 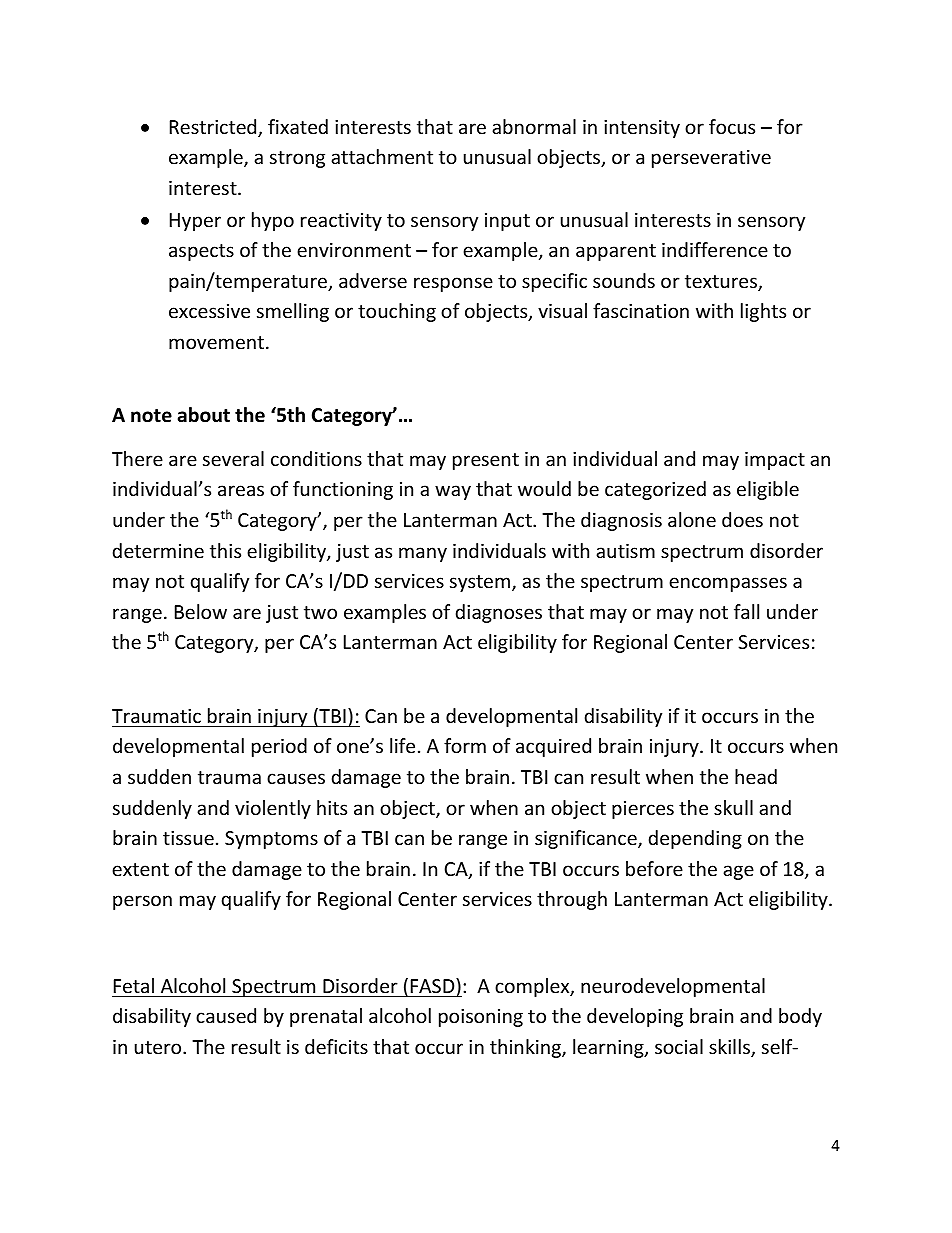 What do you see at coordinates (481, 1018) in the screenshot?
I see `poisoning` at bounding box center [481, 1018].
